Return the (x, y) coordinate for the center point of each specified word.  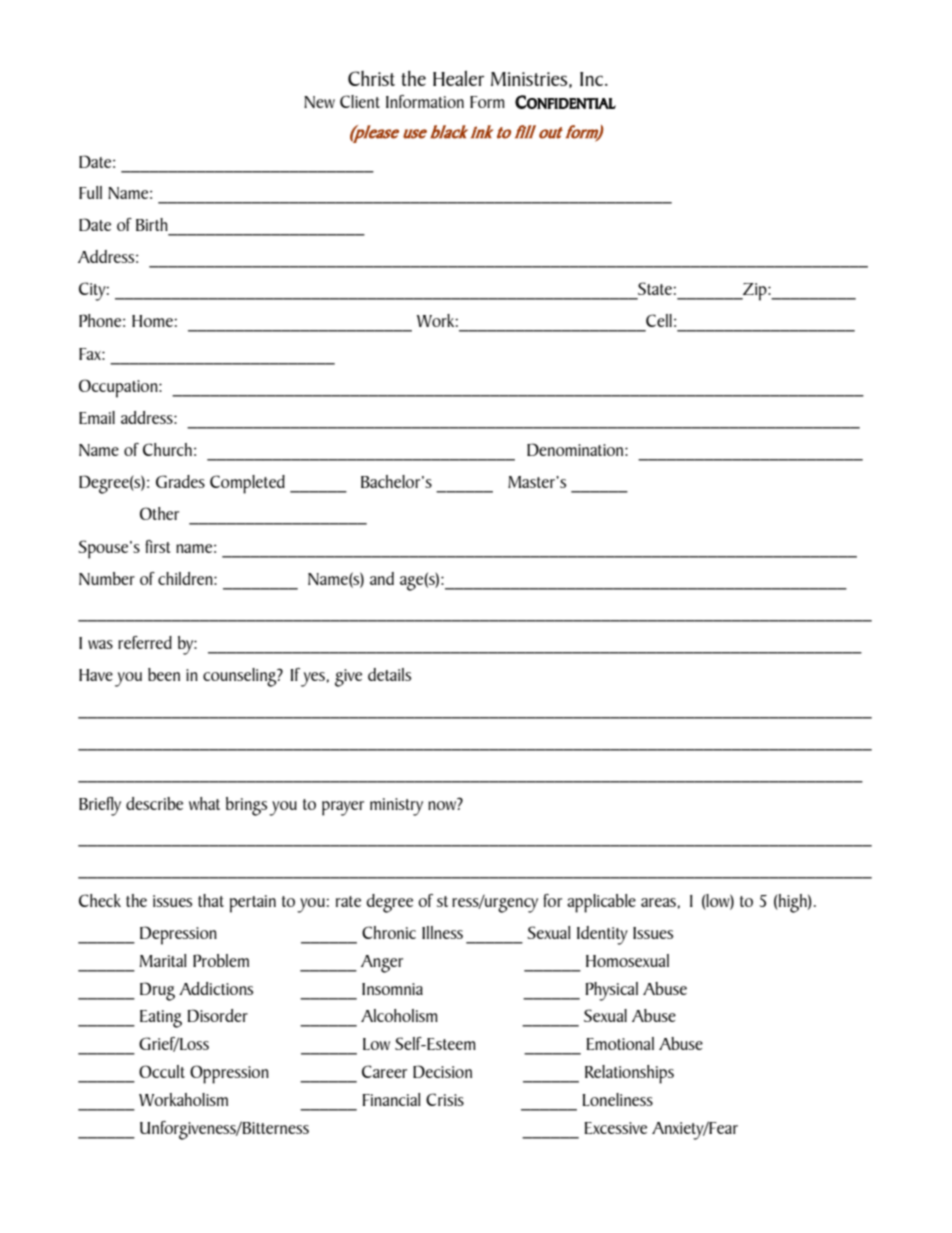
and (382, 578)
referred (145, 642)
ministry (396, 807)
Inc (591, 79)
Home (153, 321)
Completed (247, 484)
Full (90, 192)
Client (360, 101)
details (389, 674)
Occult (162, 1071)
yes (314, 679)
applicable (601, 903)
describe (154, 803)
